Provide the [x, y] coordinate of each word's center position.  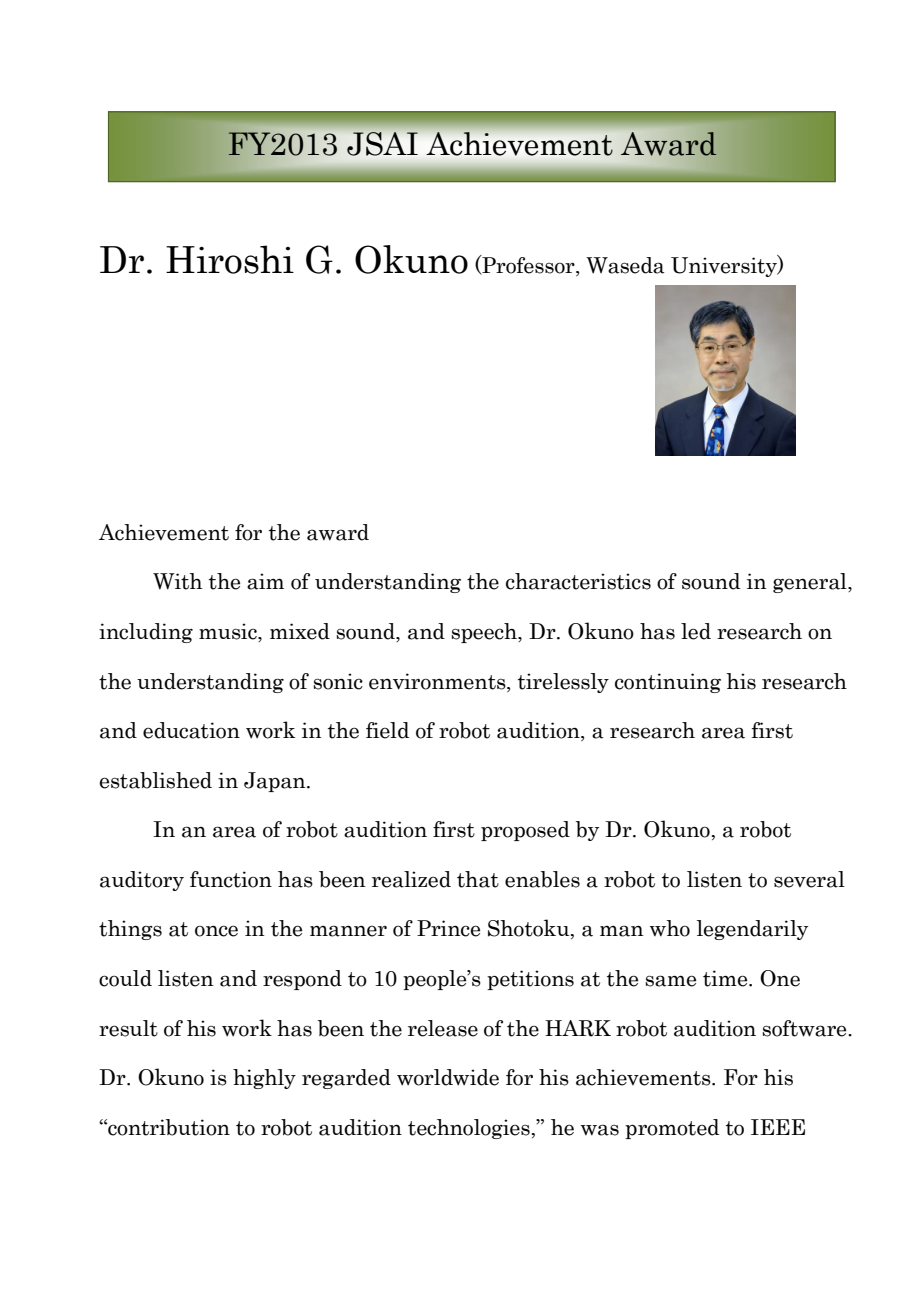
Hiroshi [230, 259]
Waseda [625, 265]
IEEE [778, 1127]
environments [438, 681]
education [191, 730]
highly [264, 1079]
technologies [469, 1129]
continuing [668, 683]
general [811, 583]
